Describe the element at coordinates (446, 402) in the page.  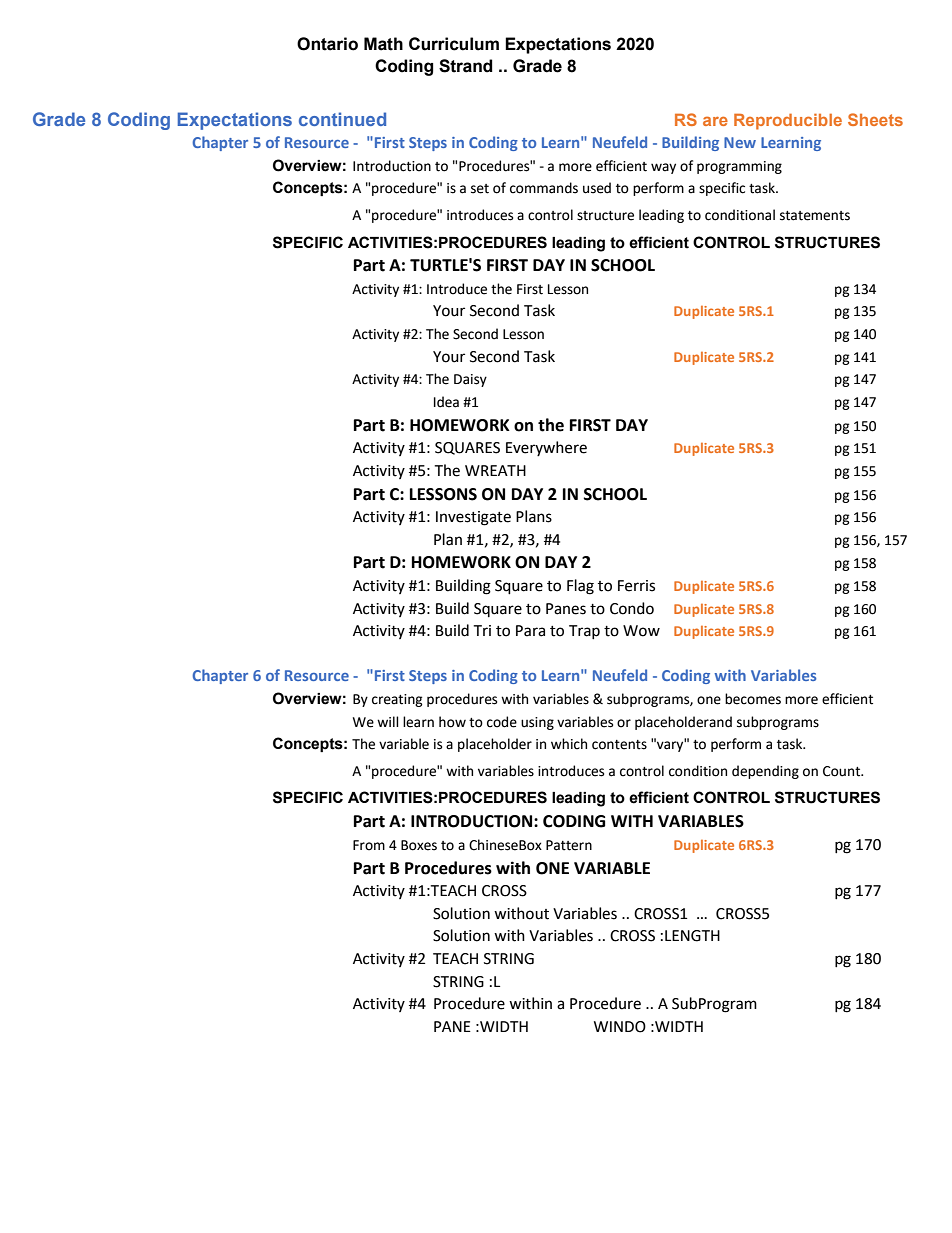
I see `Idea` at that location.
